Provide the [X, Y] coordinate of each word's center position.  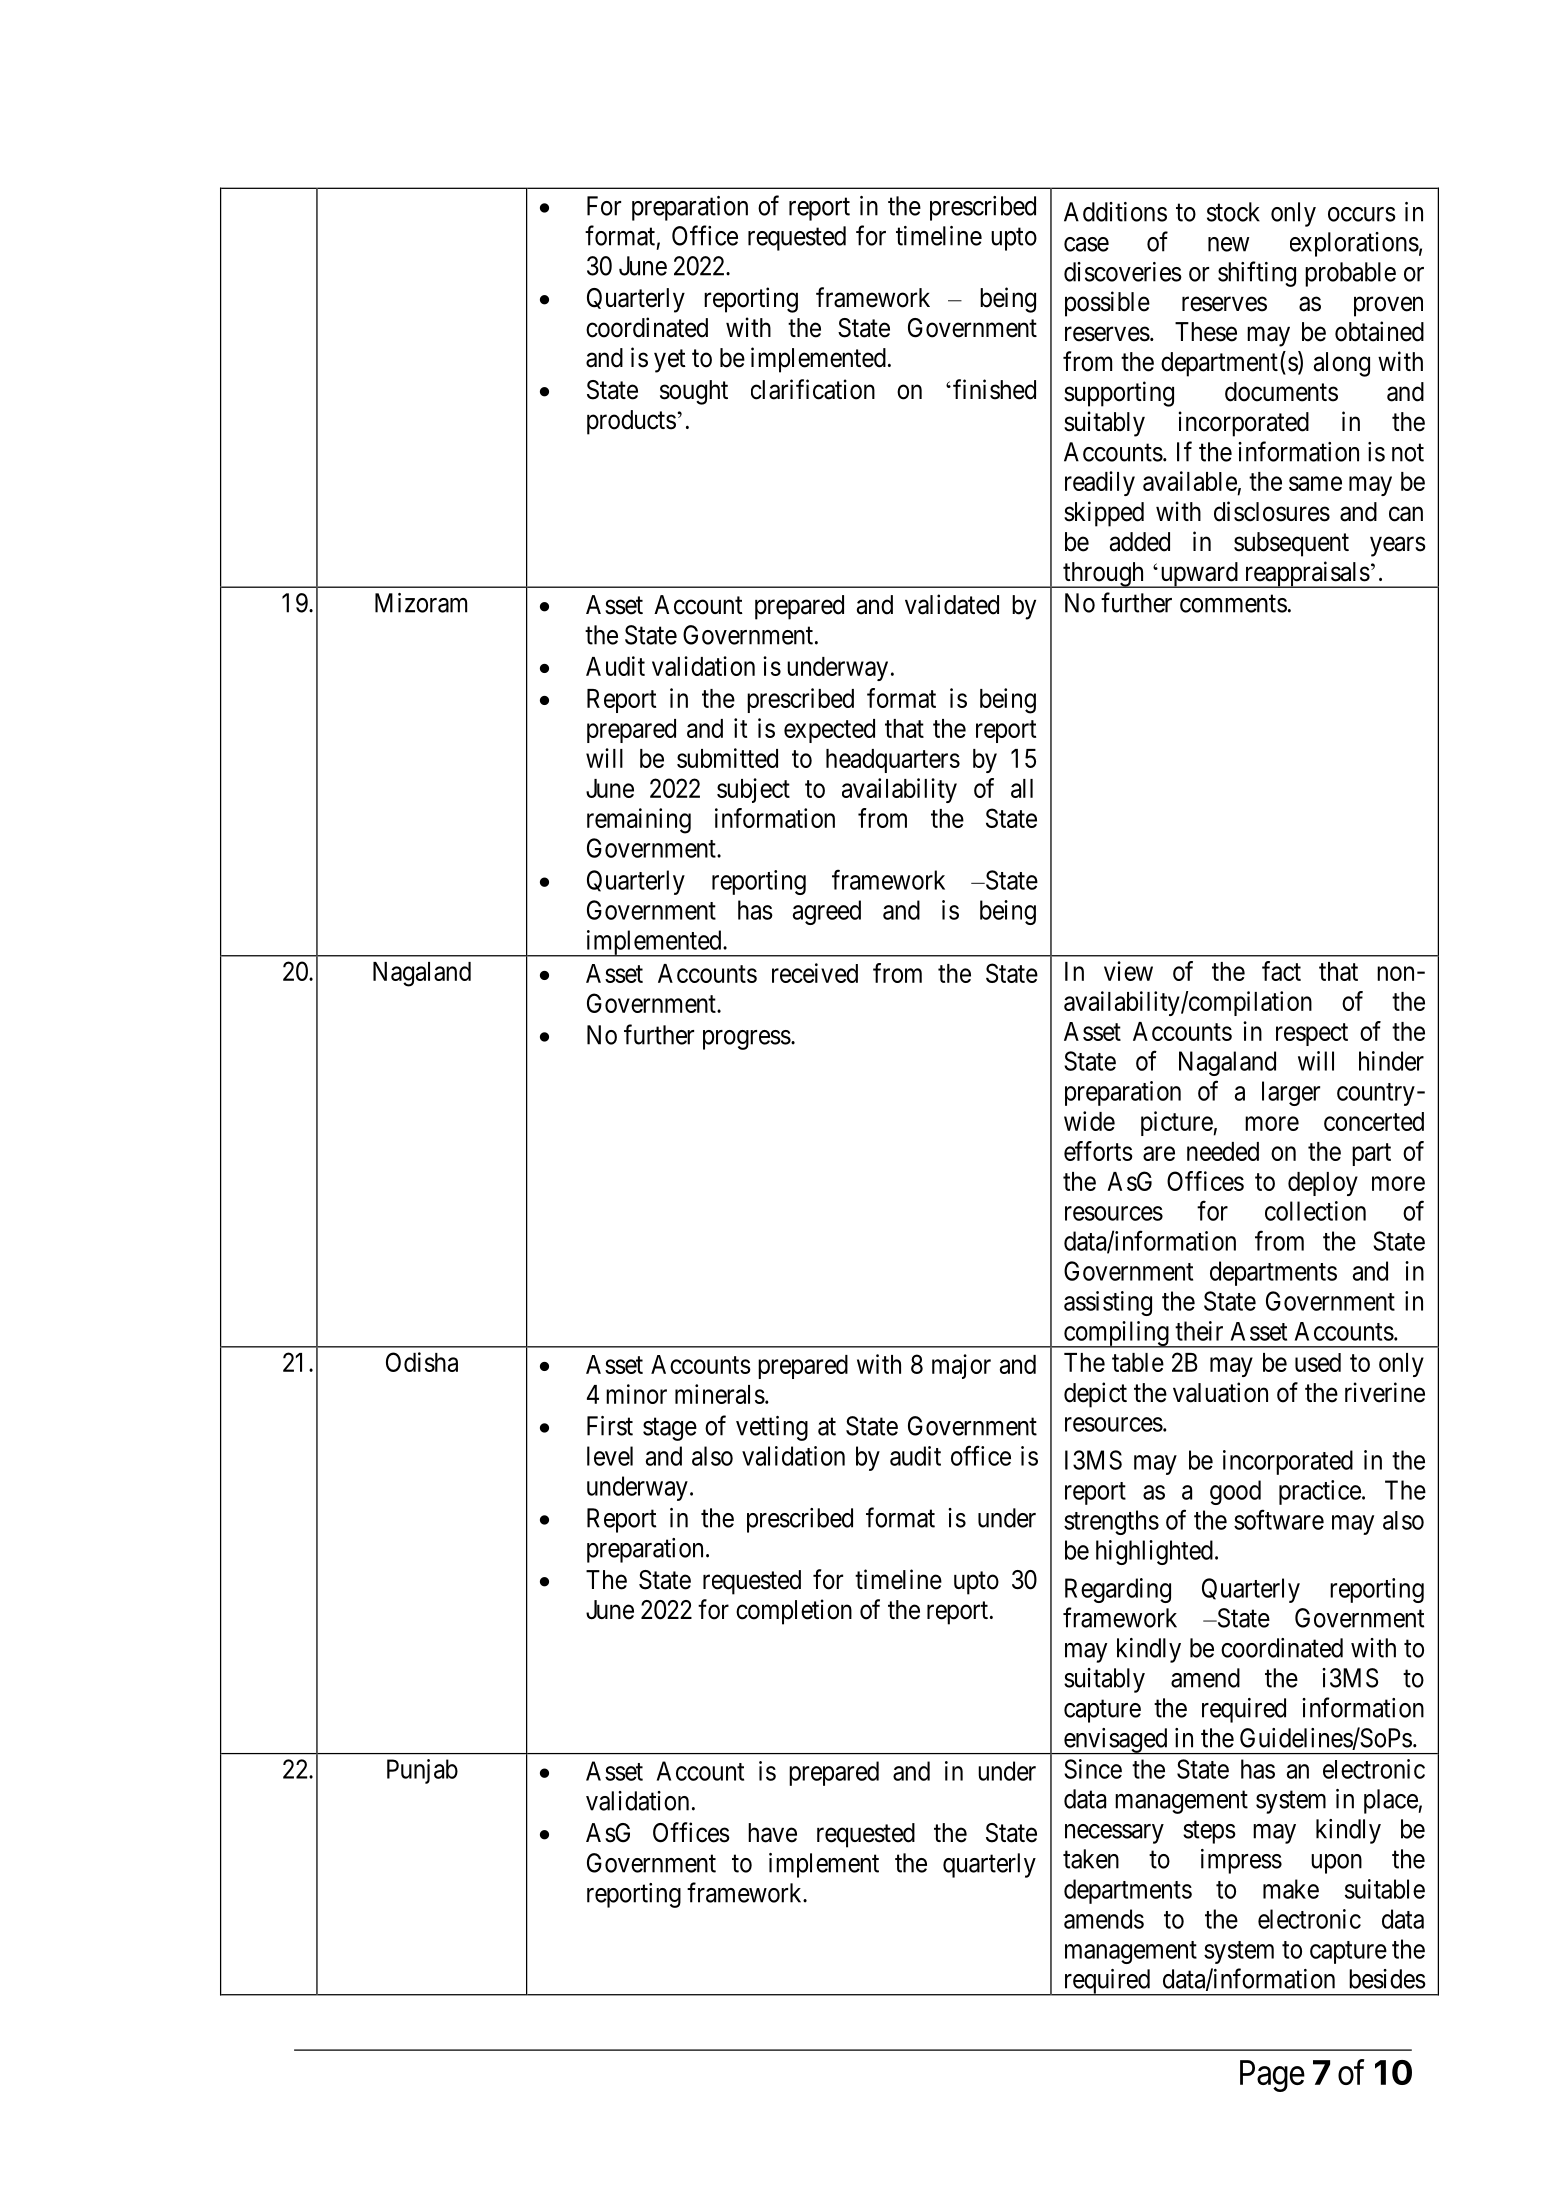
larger [1291, 1093]
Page [1272, 2076]
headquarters [893, 761]
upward [1199, 575]
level [610, 1456]
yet [670, 361]
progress [747, 1040]
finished [994, 389]
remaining [639, 821]
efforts [1098, 1151]
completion [794, 1612]
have [772, 1833]
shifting [1257, 274]
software [1279, 1519]
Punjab [422, 1771]
